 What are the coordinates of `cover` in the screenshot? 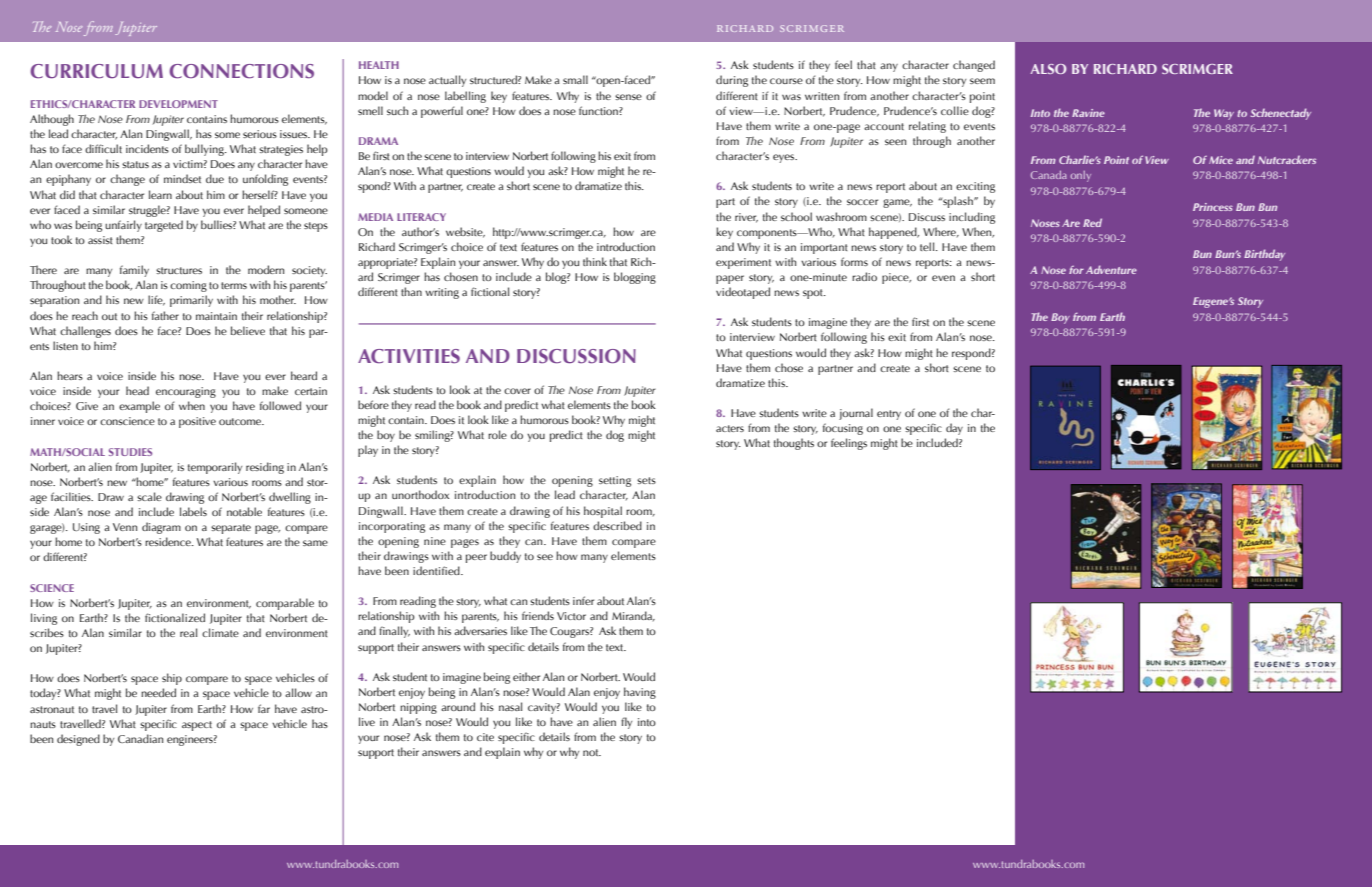 It's located at (517, 391).
